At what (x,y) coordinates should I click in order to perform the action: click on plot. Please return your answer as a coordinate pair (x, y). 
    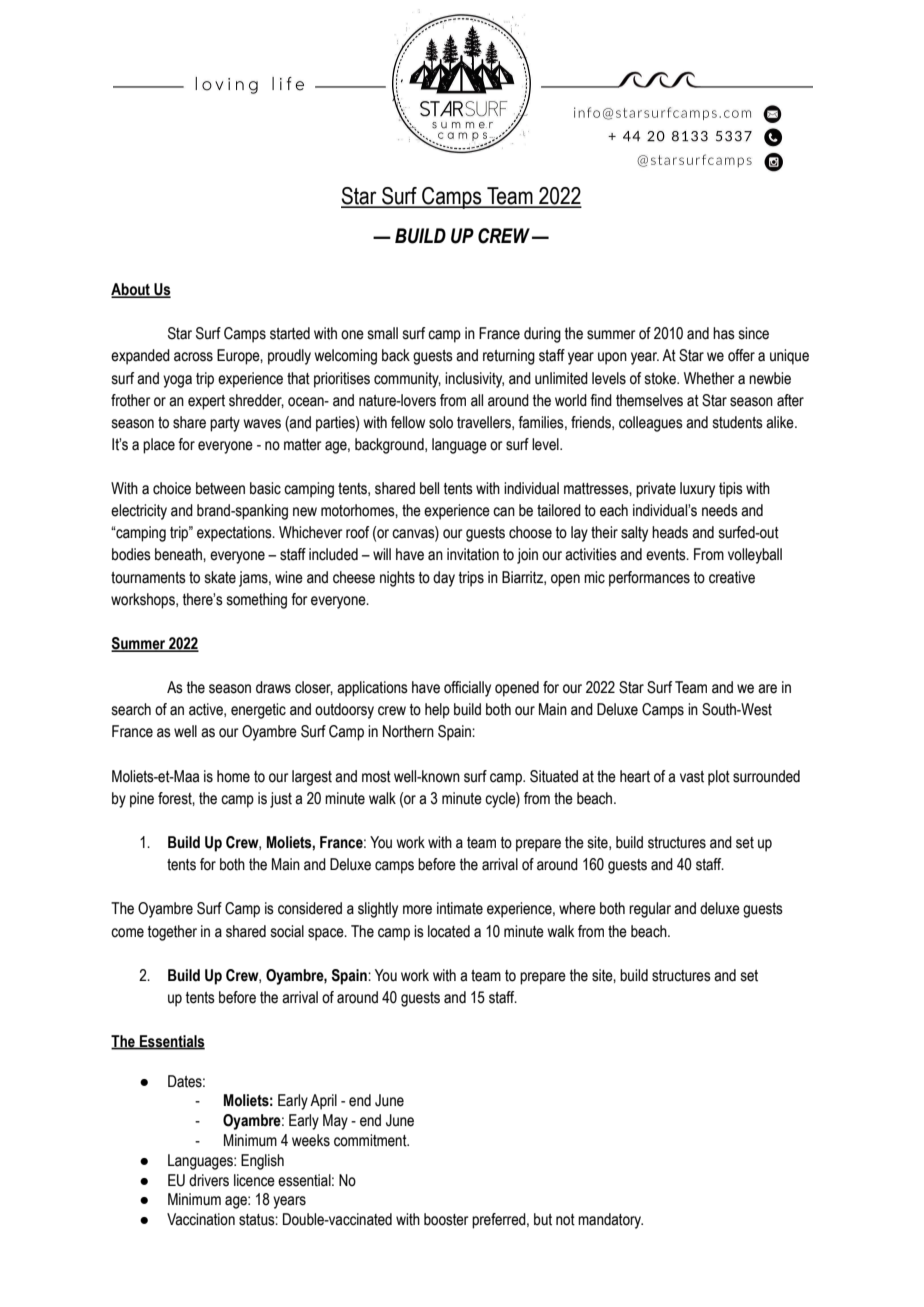
    Looking at the image, I should click on (719, 778).
